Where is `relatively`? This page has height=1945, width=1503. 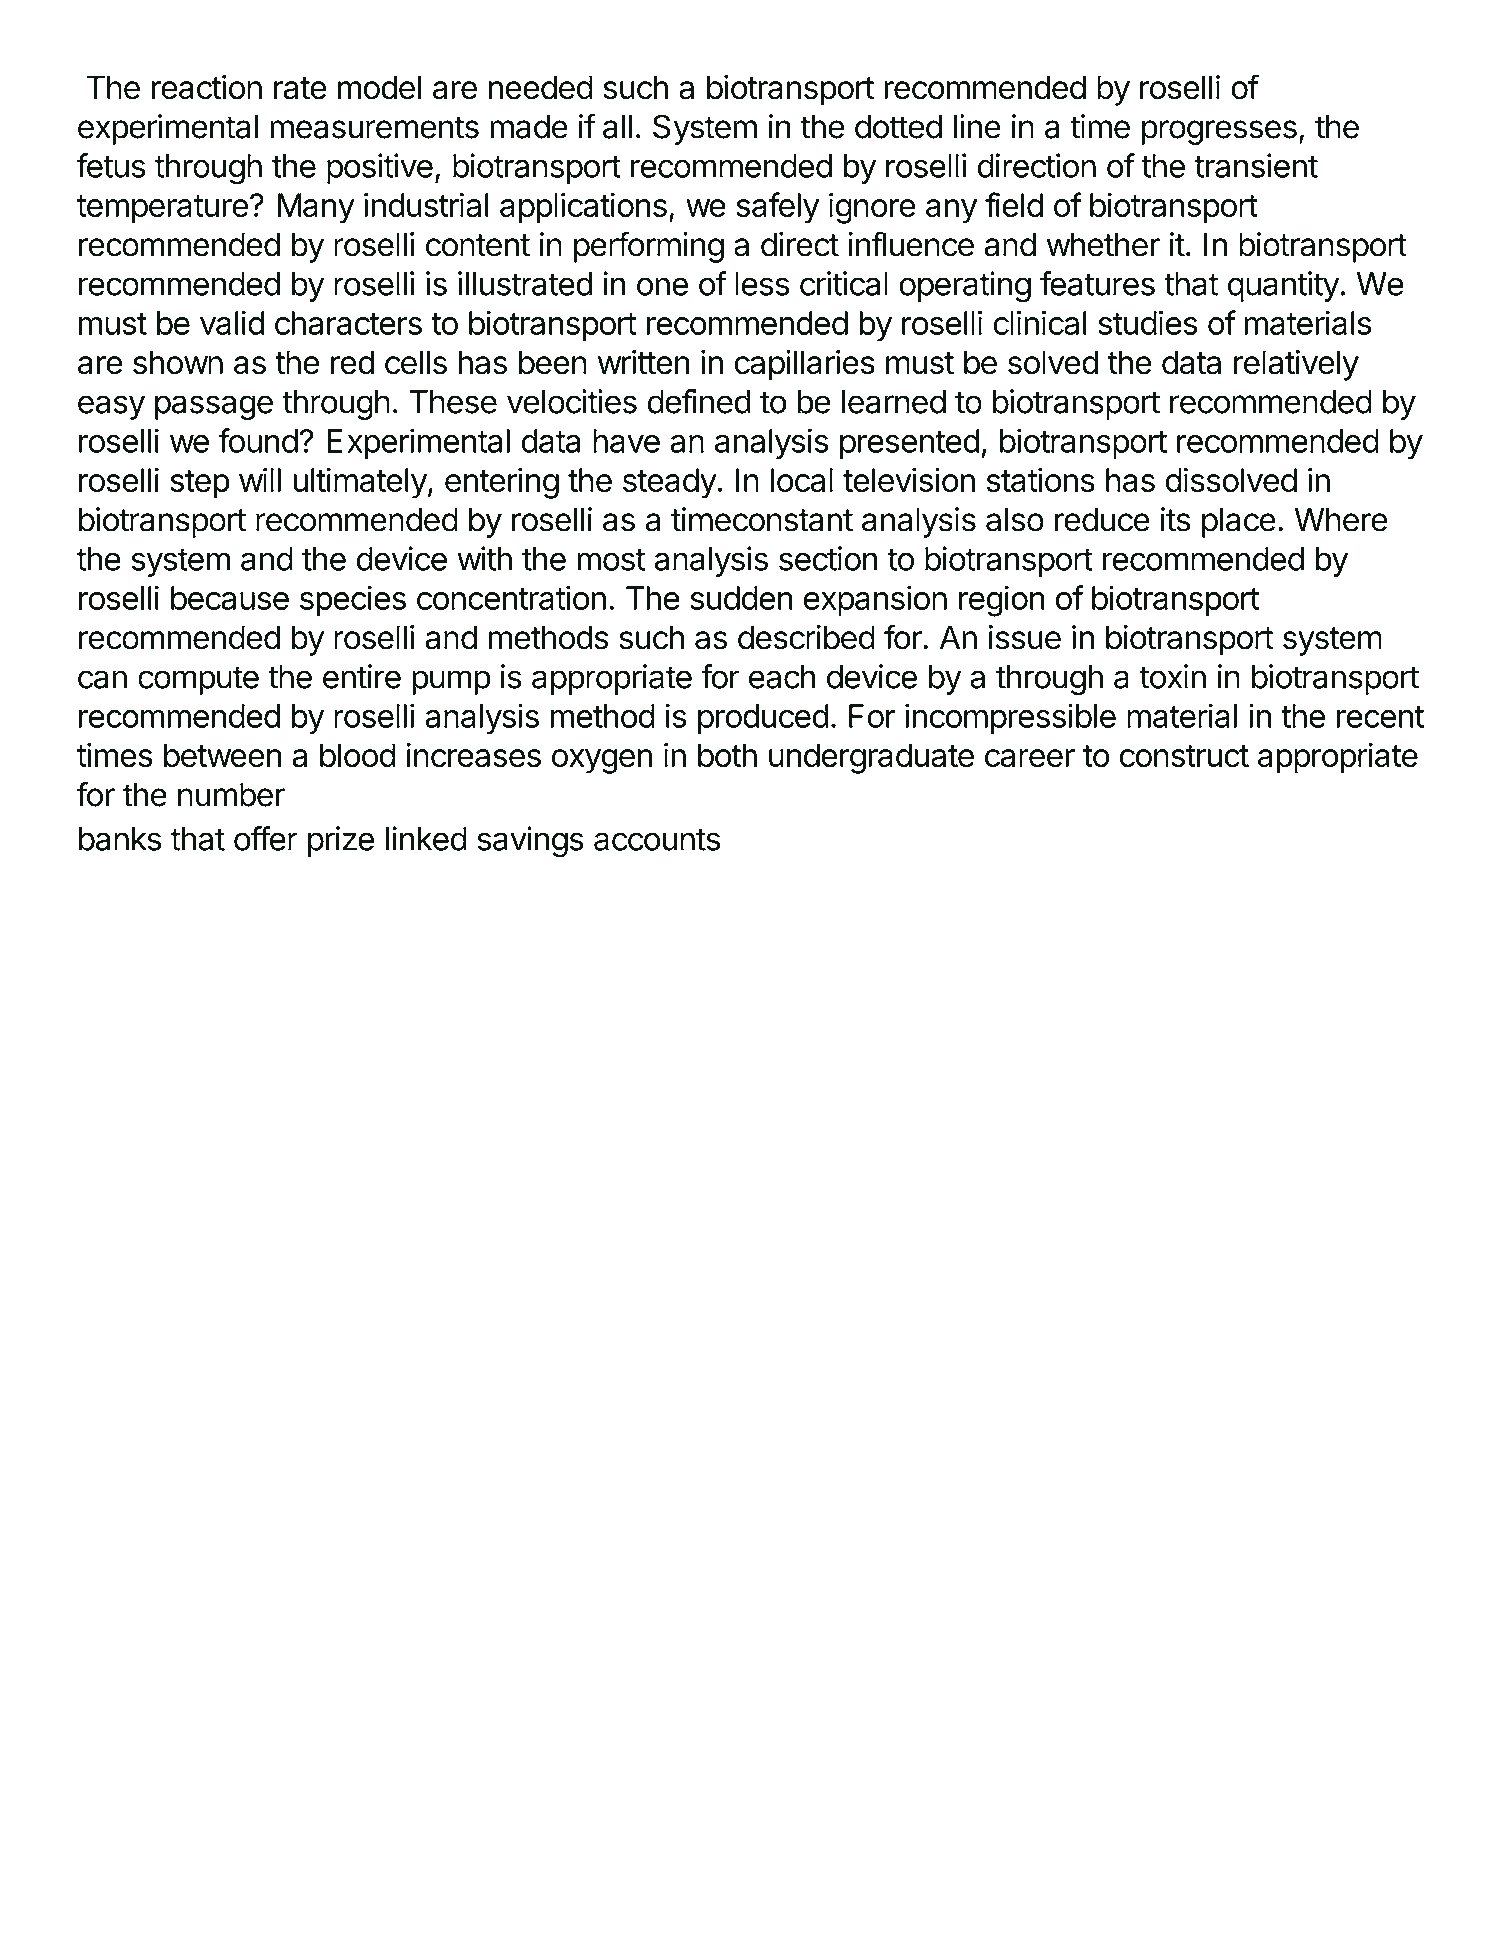
relatively is located at coordinates (1296, 365).
